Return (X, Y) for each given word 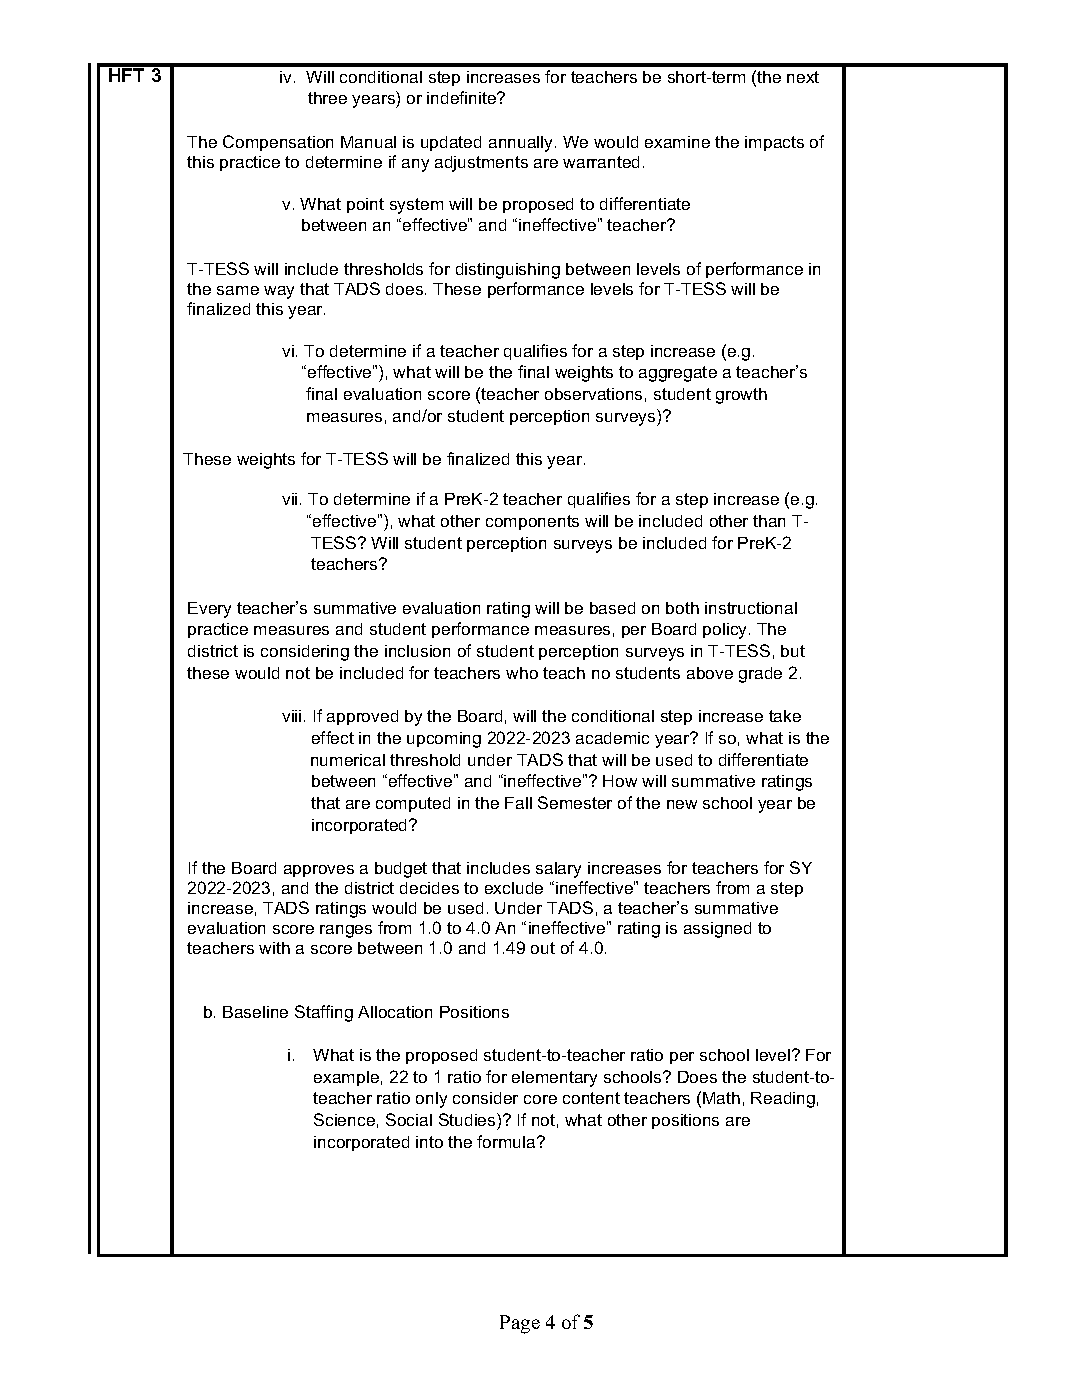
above (710, 673)
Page (520, 1324)
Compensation (278, 143)
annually (522, 144)
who (522, 673)
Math (721, 1098)
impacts (774, 143)
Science (344, 1119)
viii (291, 716)
